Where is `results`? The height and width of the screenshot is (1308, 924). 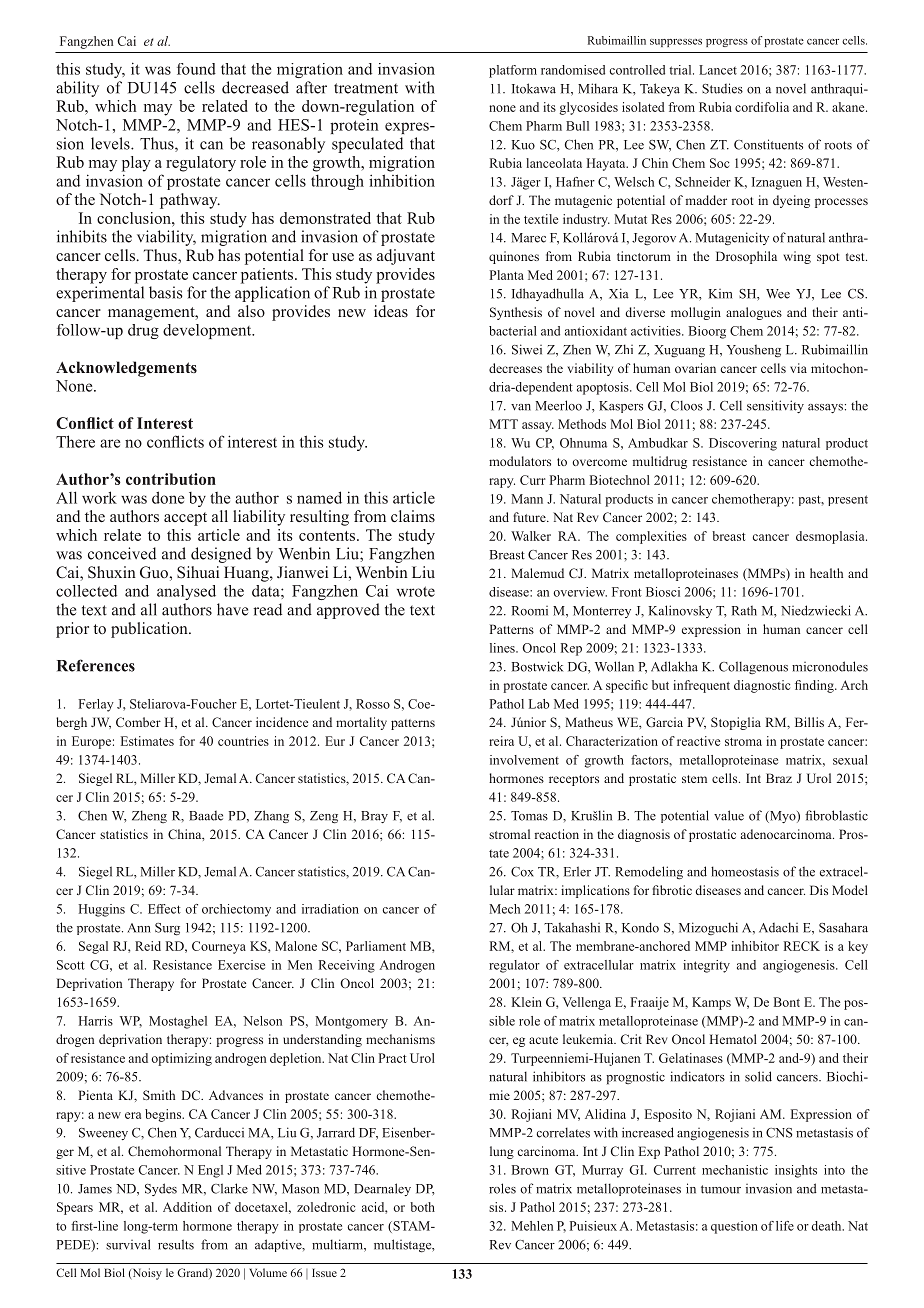
results is located at coordinates (176, 1244).
